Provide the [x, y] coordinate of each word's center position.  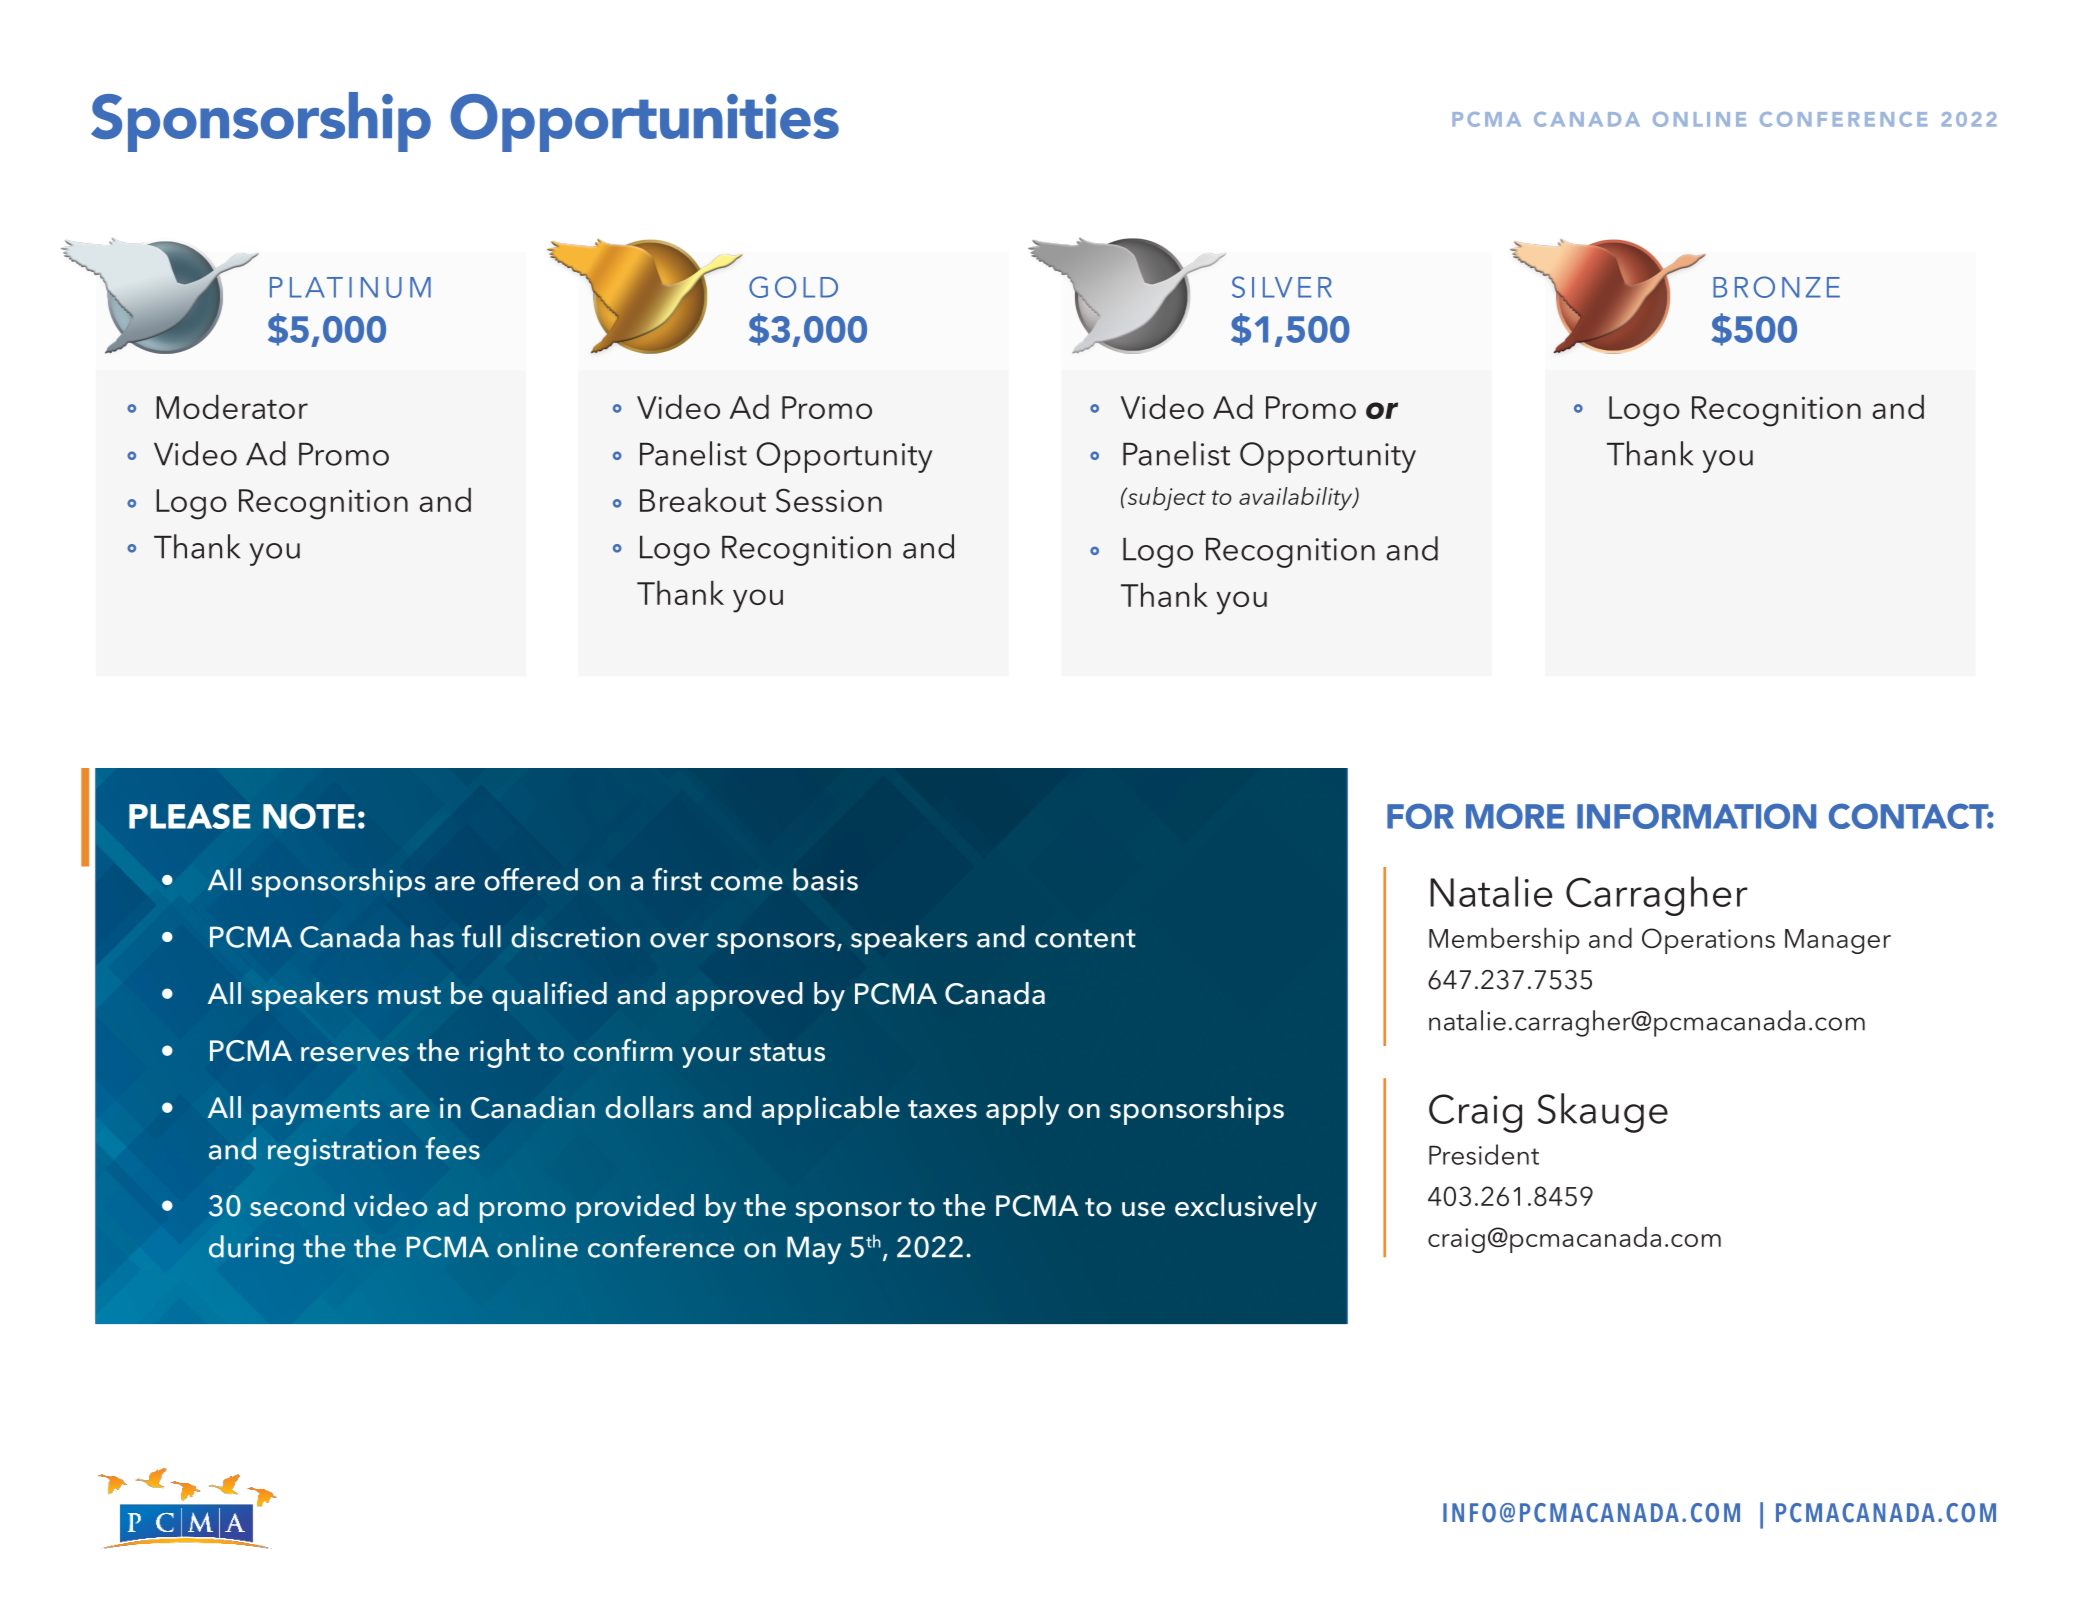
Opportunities [644, 123]
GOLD [793, 287]
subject [1165, 499]
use [1143, 1209]
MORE [1515, 816]
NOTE [309, 816]
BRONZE [1776, 287]
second [297, 1205]
